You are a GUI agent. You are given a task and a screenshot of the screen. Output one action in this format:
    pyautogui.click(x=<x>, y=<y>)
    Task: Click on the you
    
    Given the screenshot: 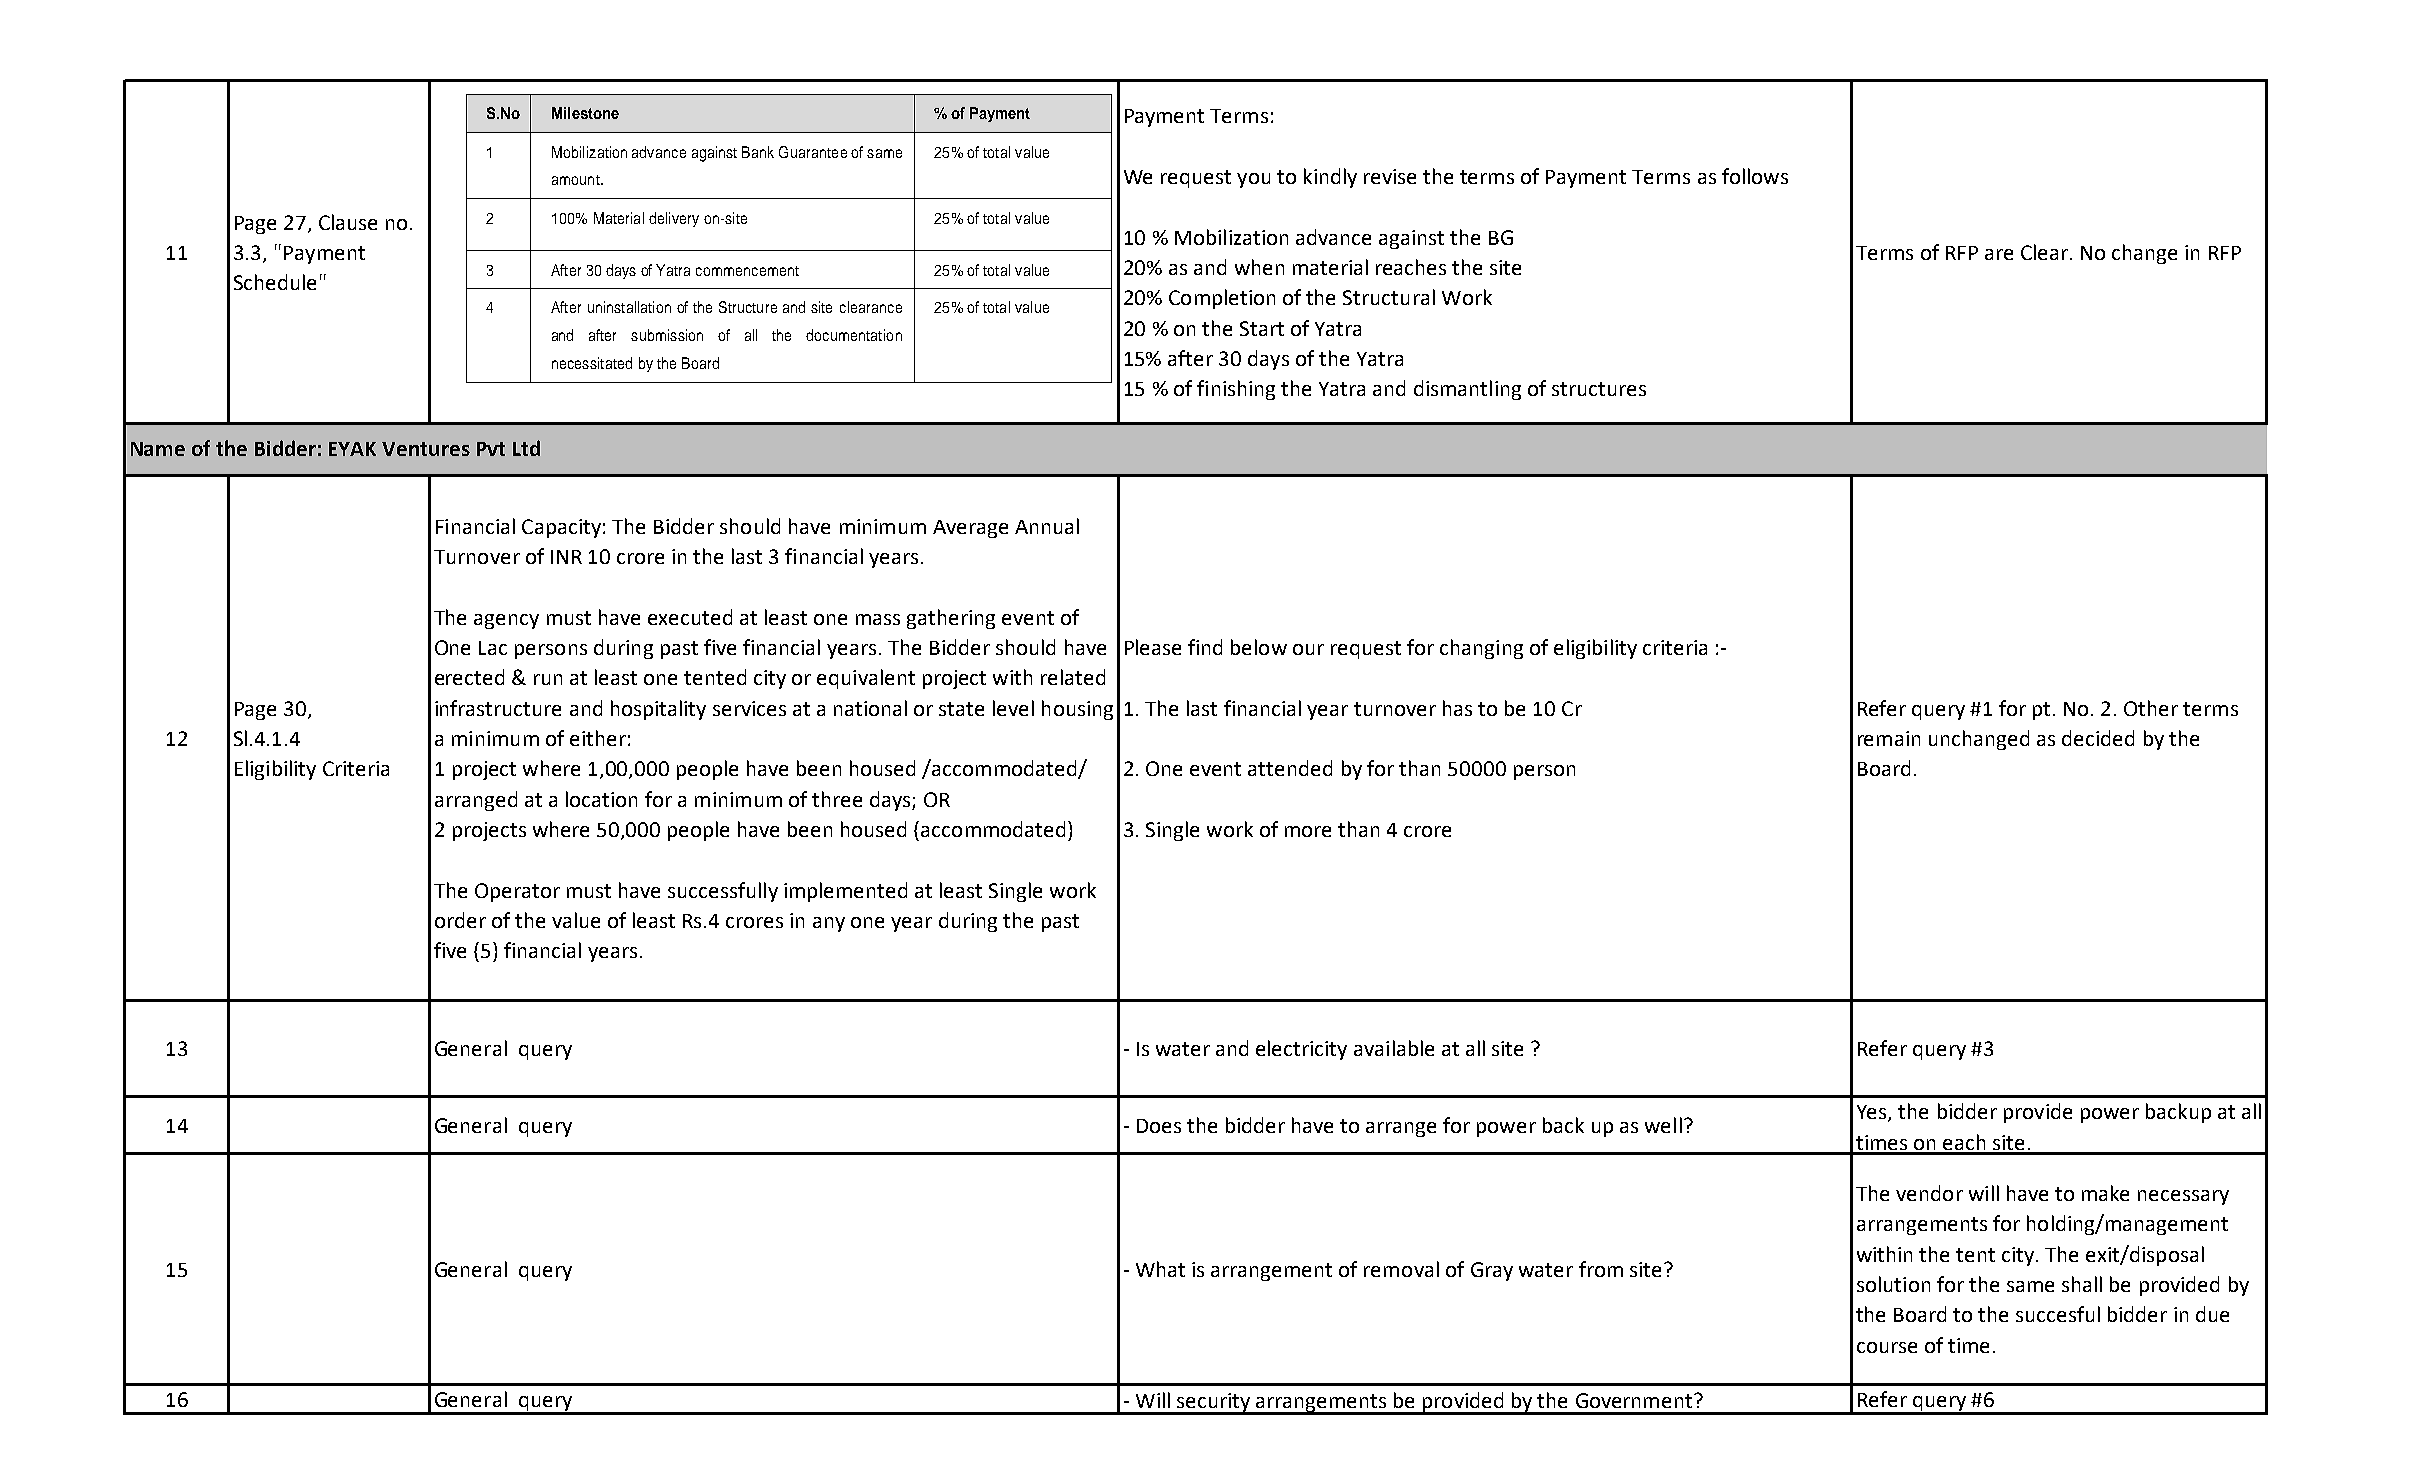 What is the action you would take?
    pyautogui.click(x=1253, y=180)
